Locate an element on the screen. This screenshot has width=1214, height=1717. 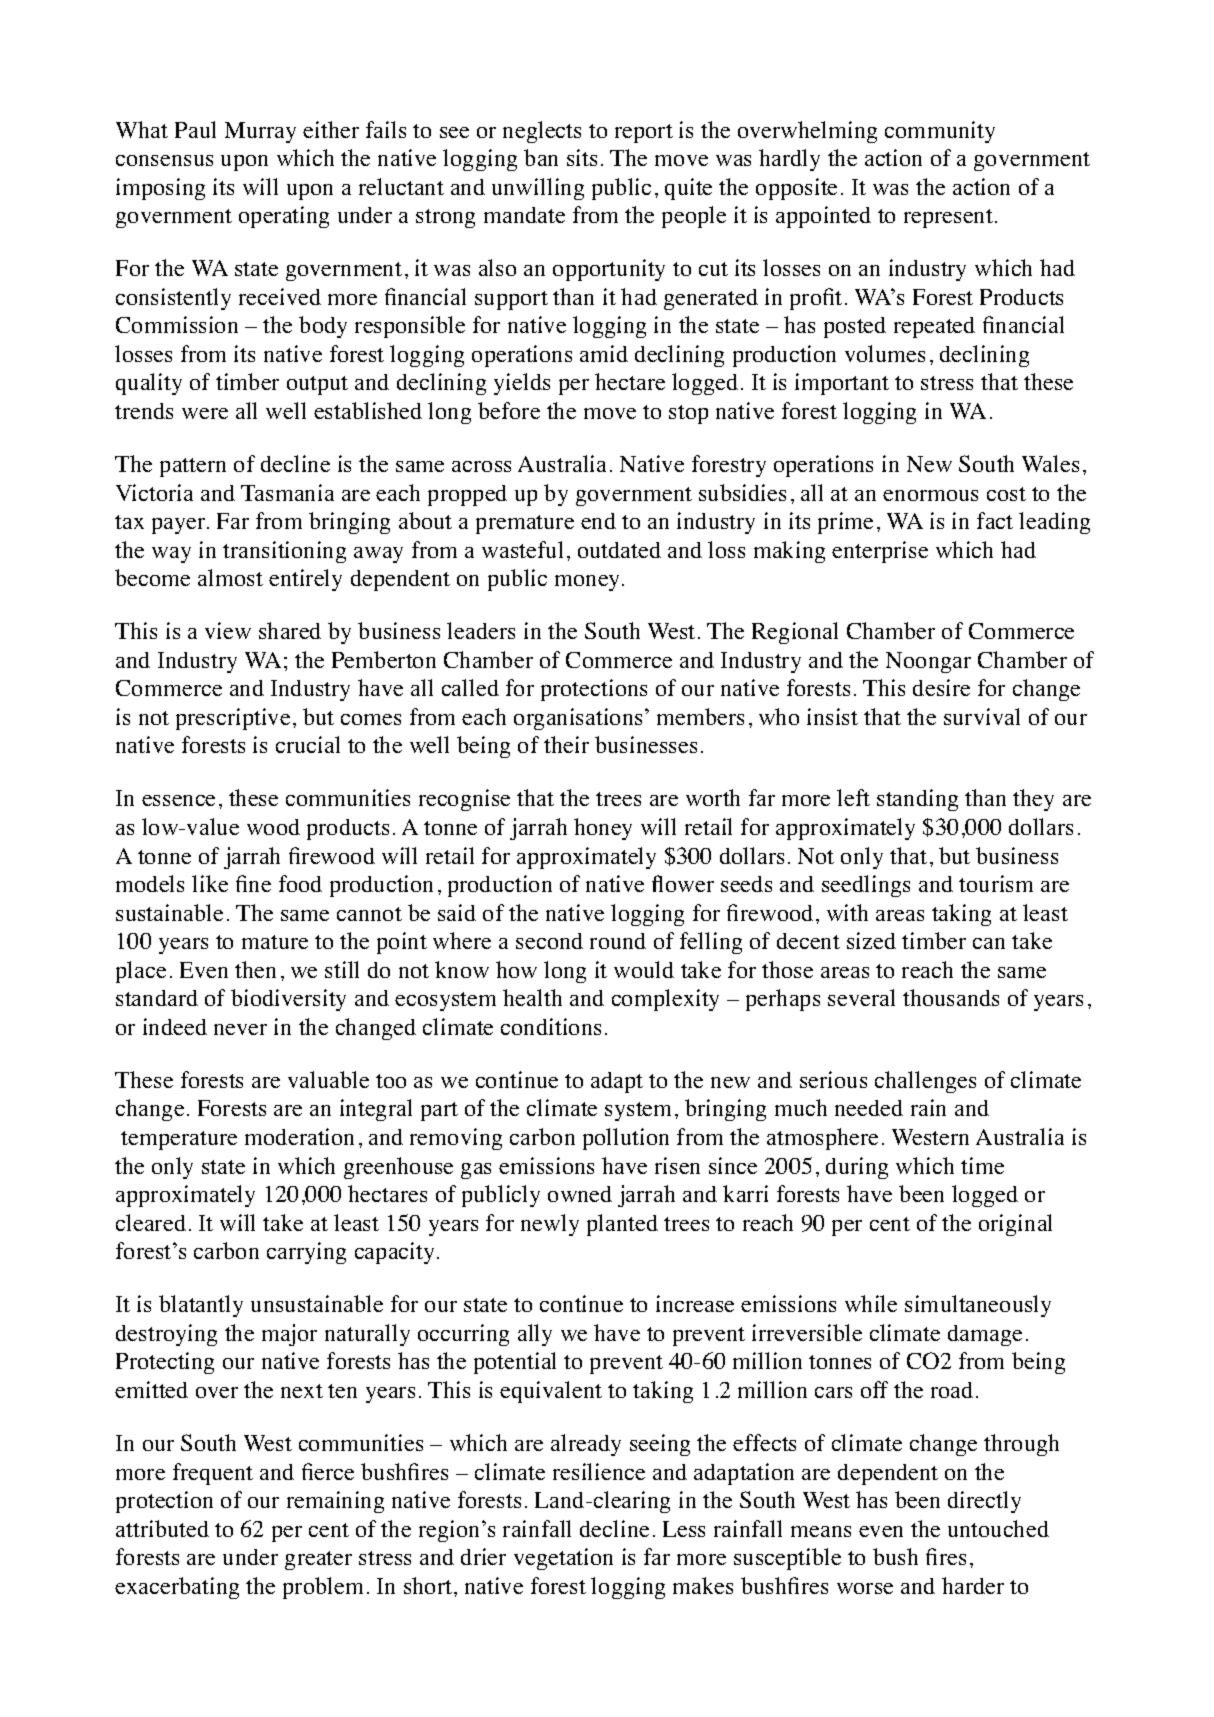
sits is located at coordinates (582, 157).
